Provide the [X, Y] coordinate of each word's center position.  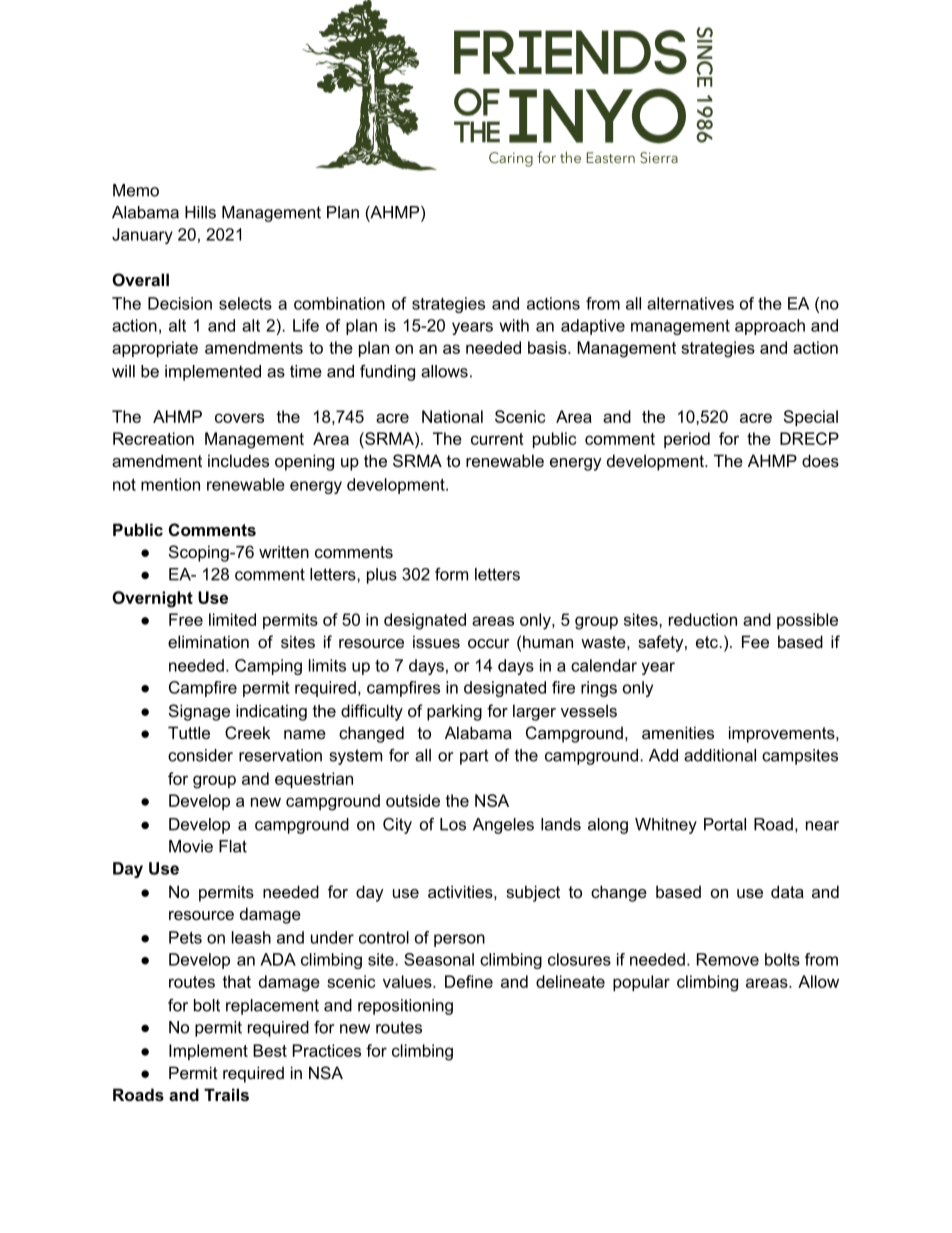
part [474, 757]
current [497, 439]
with [514, 325]
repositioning [405, 1007]
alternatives [690, 303]
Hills [200, 212]
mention [170, 484]
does [820, 460]
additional [720, 755]
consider [200, 755]
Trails [226, 1094]
